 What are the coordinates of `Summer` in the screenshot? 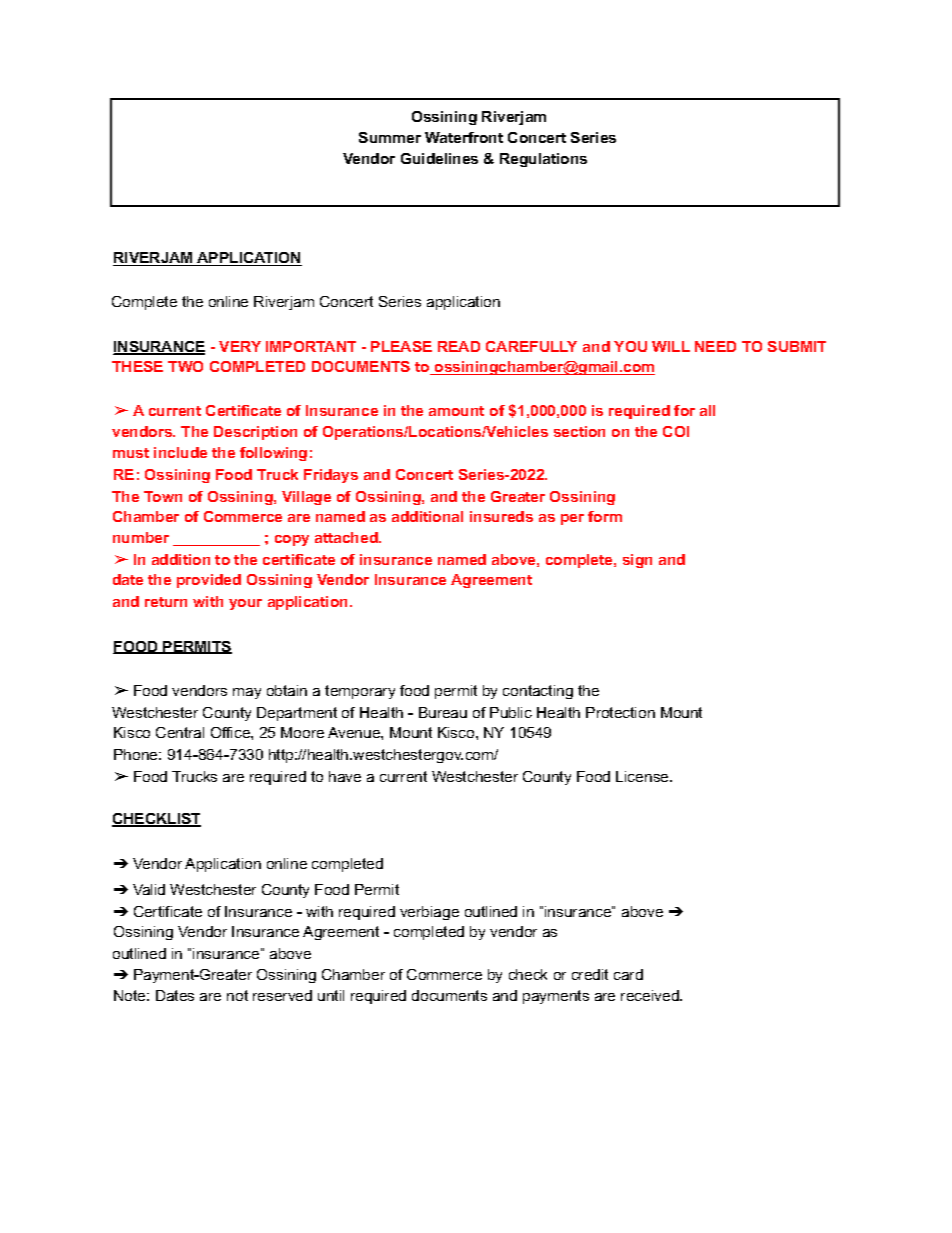 It's located at (390, 137).
